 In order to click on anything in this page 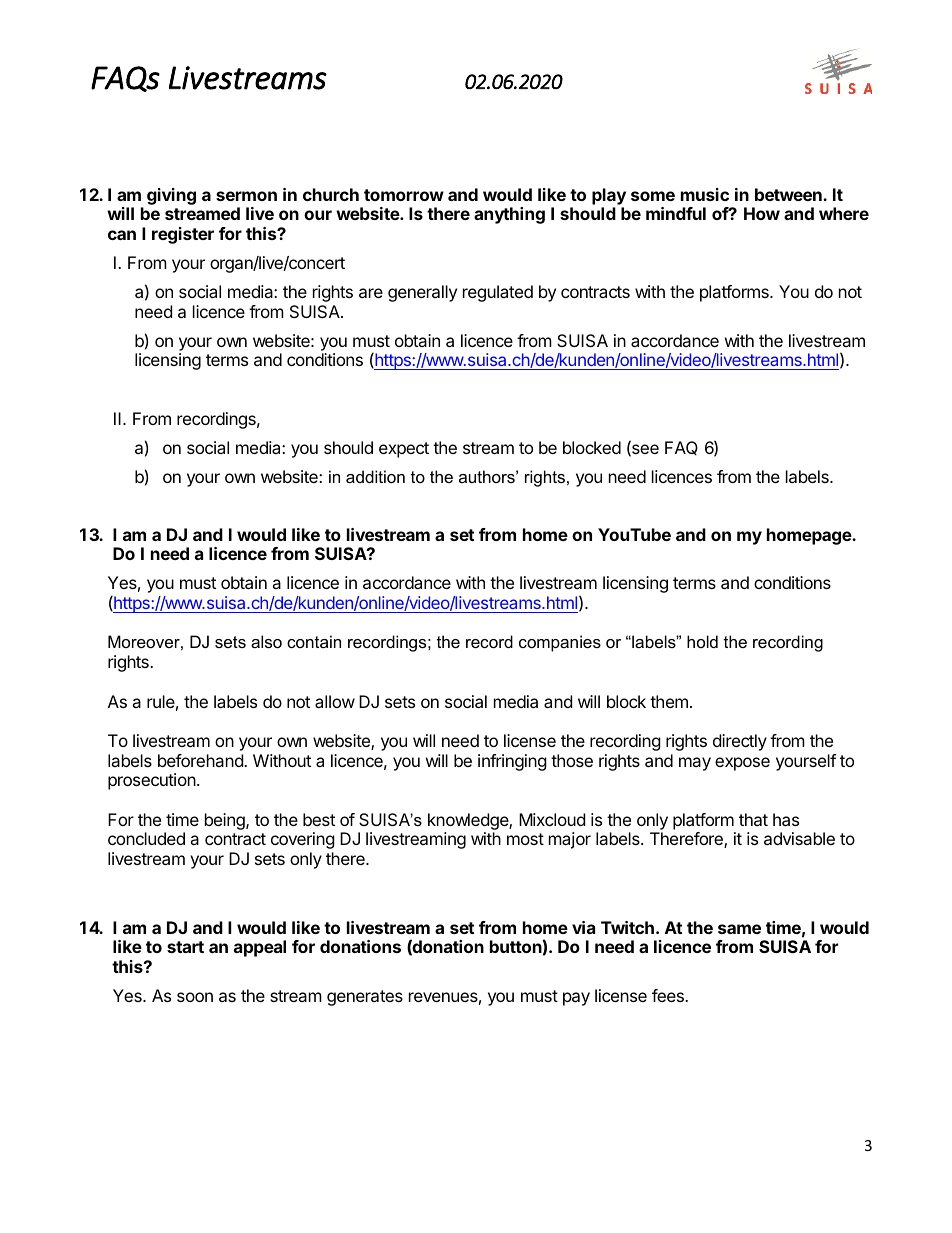, I will do `click(509, 215)`.
